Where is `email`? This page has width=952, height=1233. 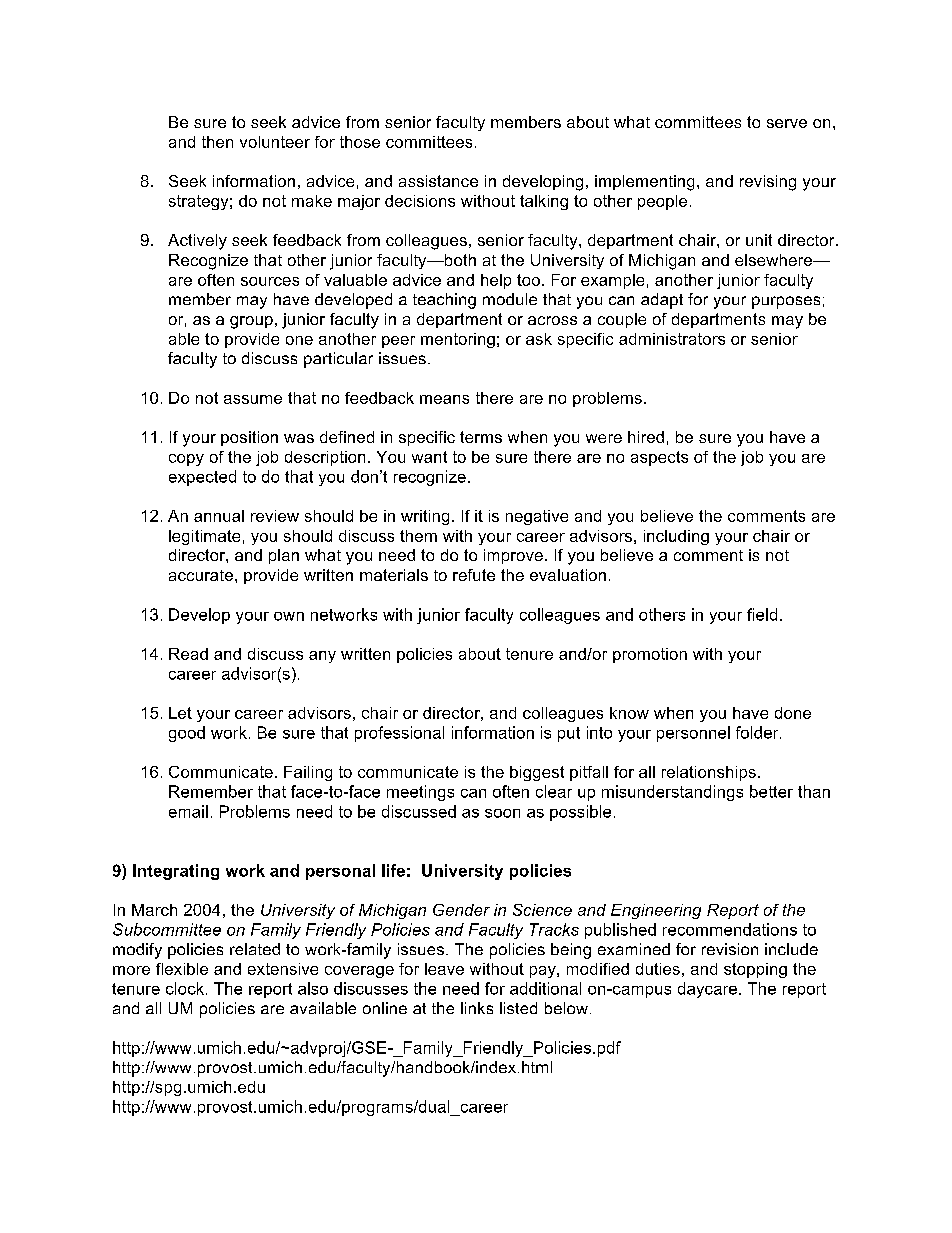
email is located at coordinates (188, 811).
